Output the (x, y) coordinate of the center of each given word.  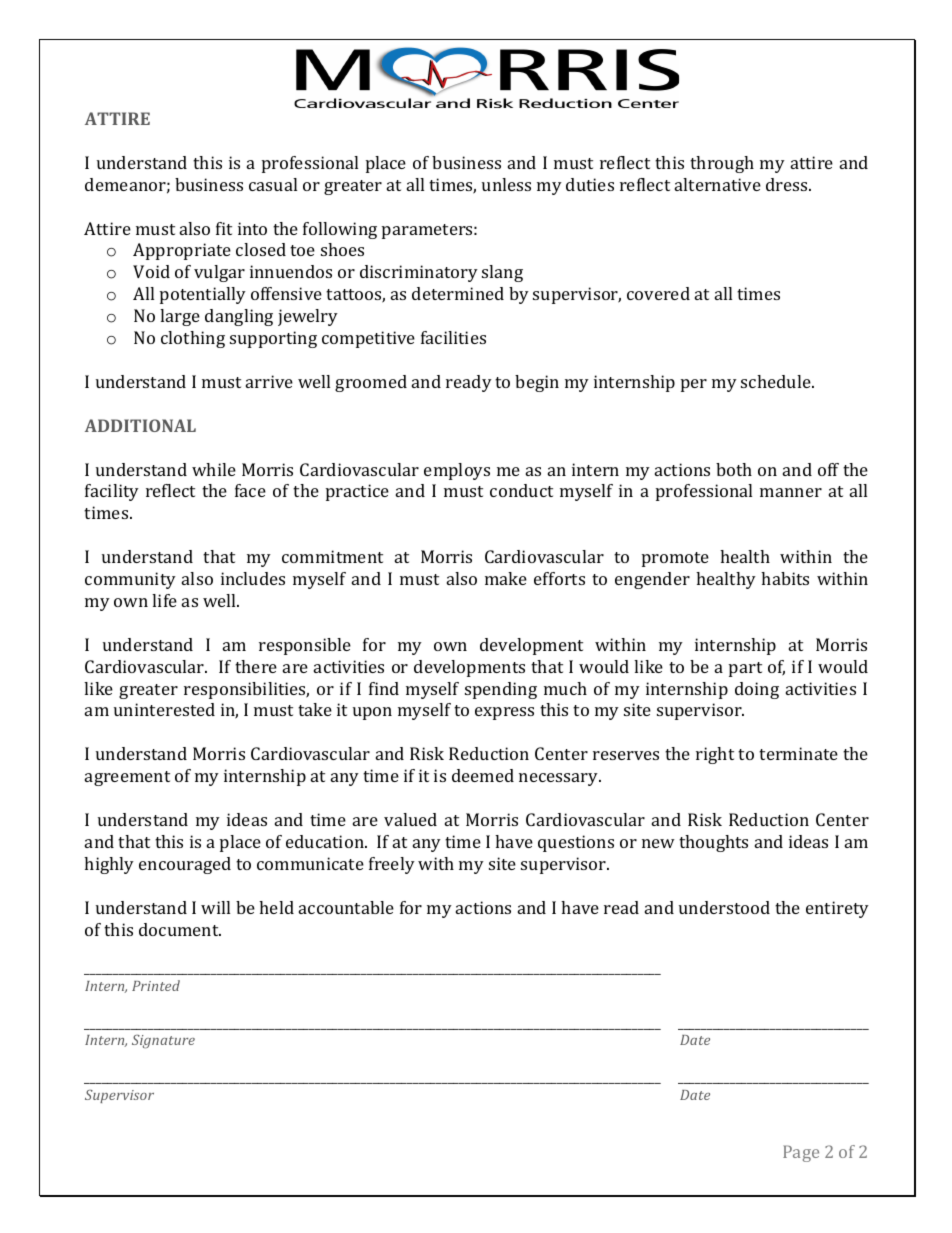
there (256, 666)
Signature (163, 1042)
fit (224, 228)
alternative (718, 184)
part (745, 669)
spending (501, 690)
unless (506, 184)
